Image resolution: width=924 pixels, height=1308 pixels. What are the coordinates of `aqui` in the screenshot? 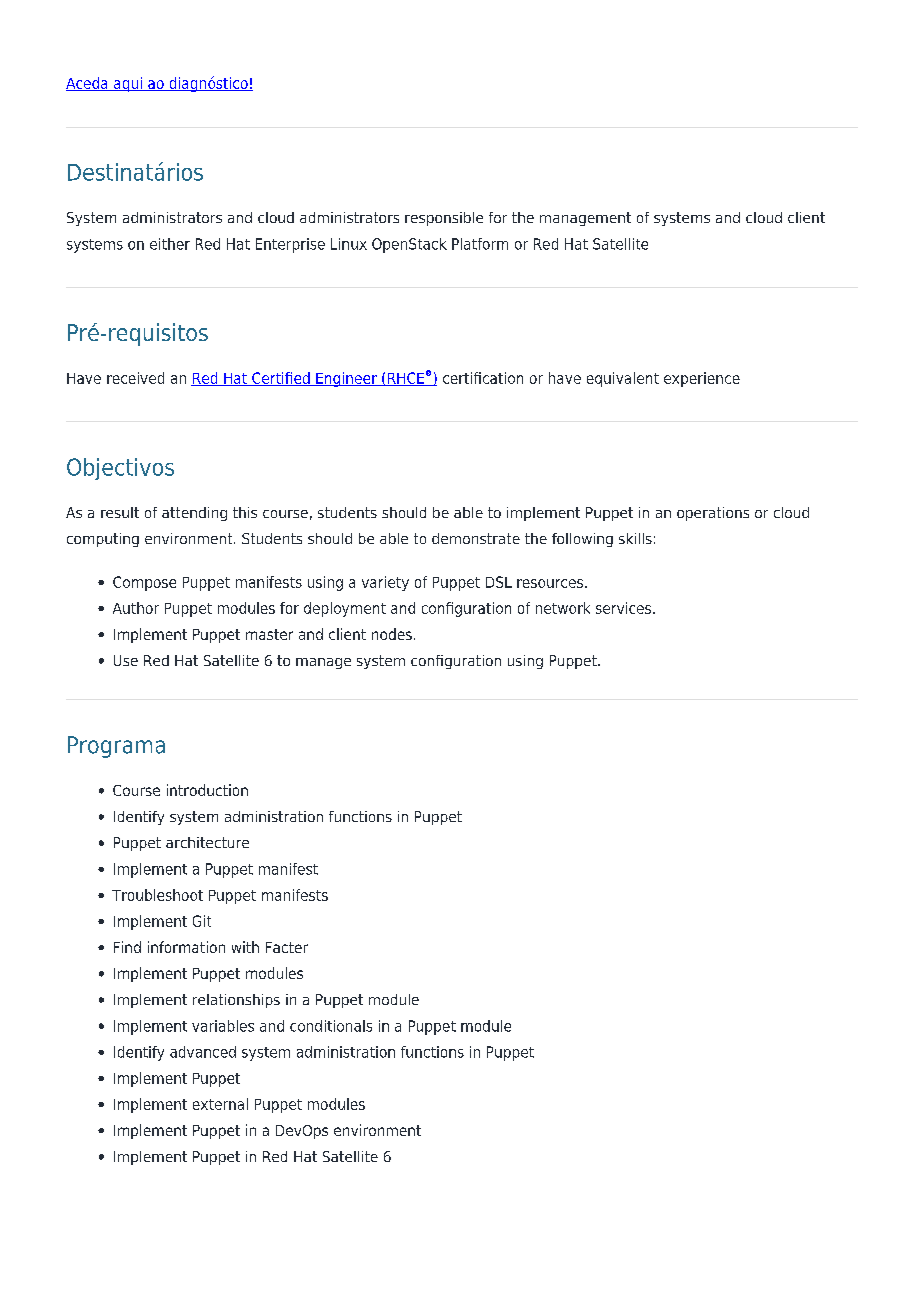 It's located at (128, 84).
